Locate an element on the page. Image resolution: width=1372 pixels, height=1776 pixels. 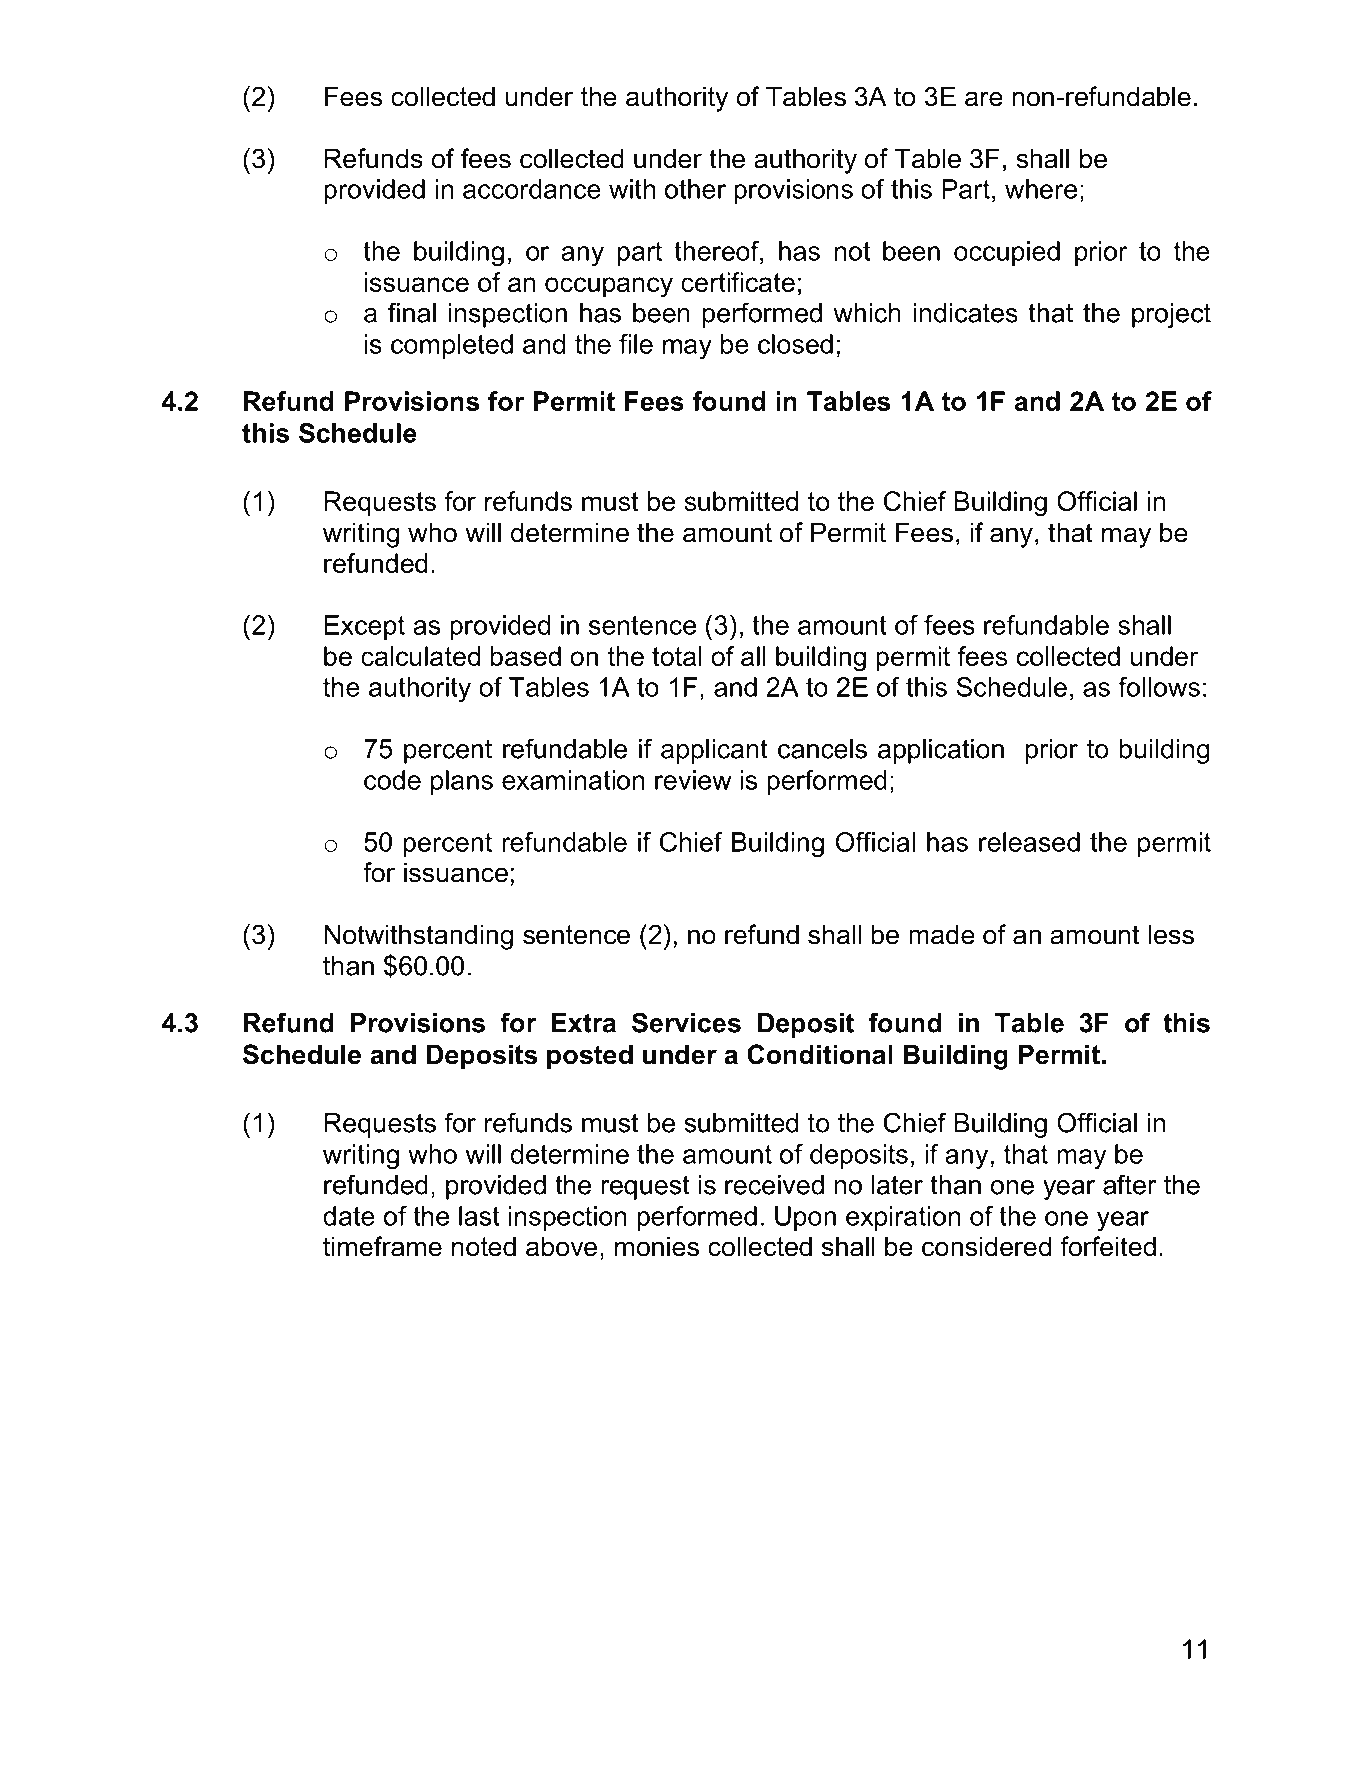
plans is located at coordinates (462, 782).
